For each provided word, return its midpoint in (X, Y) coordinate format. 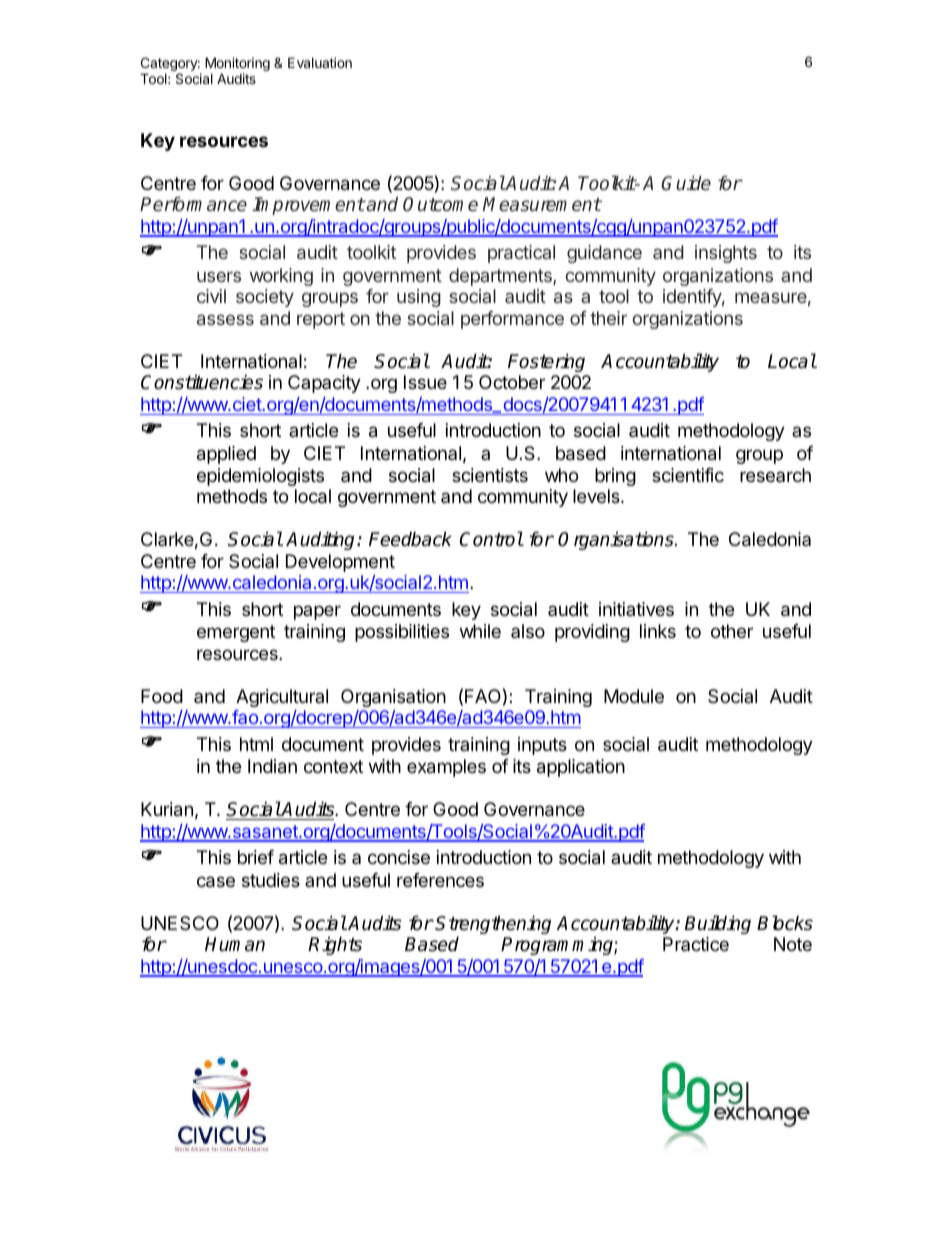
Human (235, 944)
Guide (686, 183)
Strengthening (493, 926)
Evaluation (320, 62)
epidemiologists (260, 477)
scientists (490, 475)
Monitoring (237, 65)
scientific (688, 475)
